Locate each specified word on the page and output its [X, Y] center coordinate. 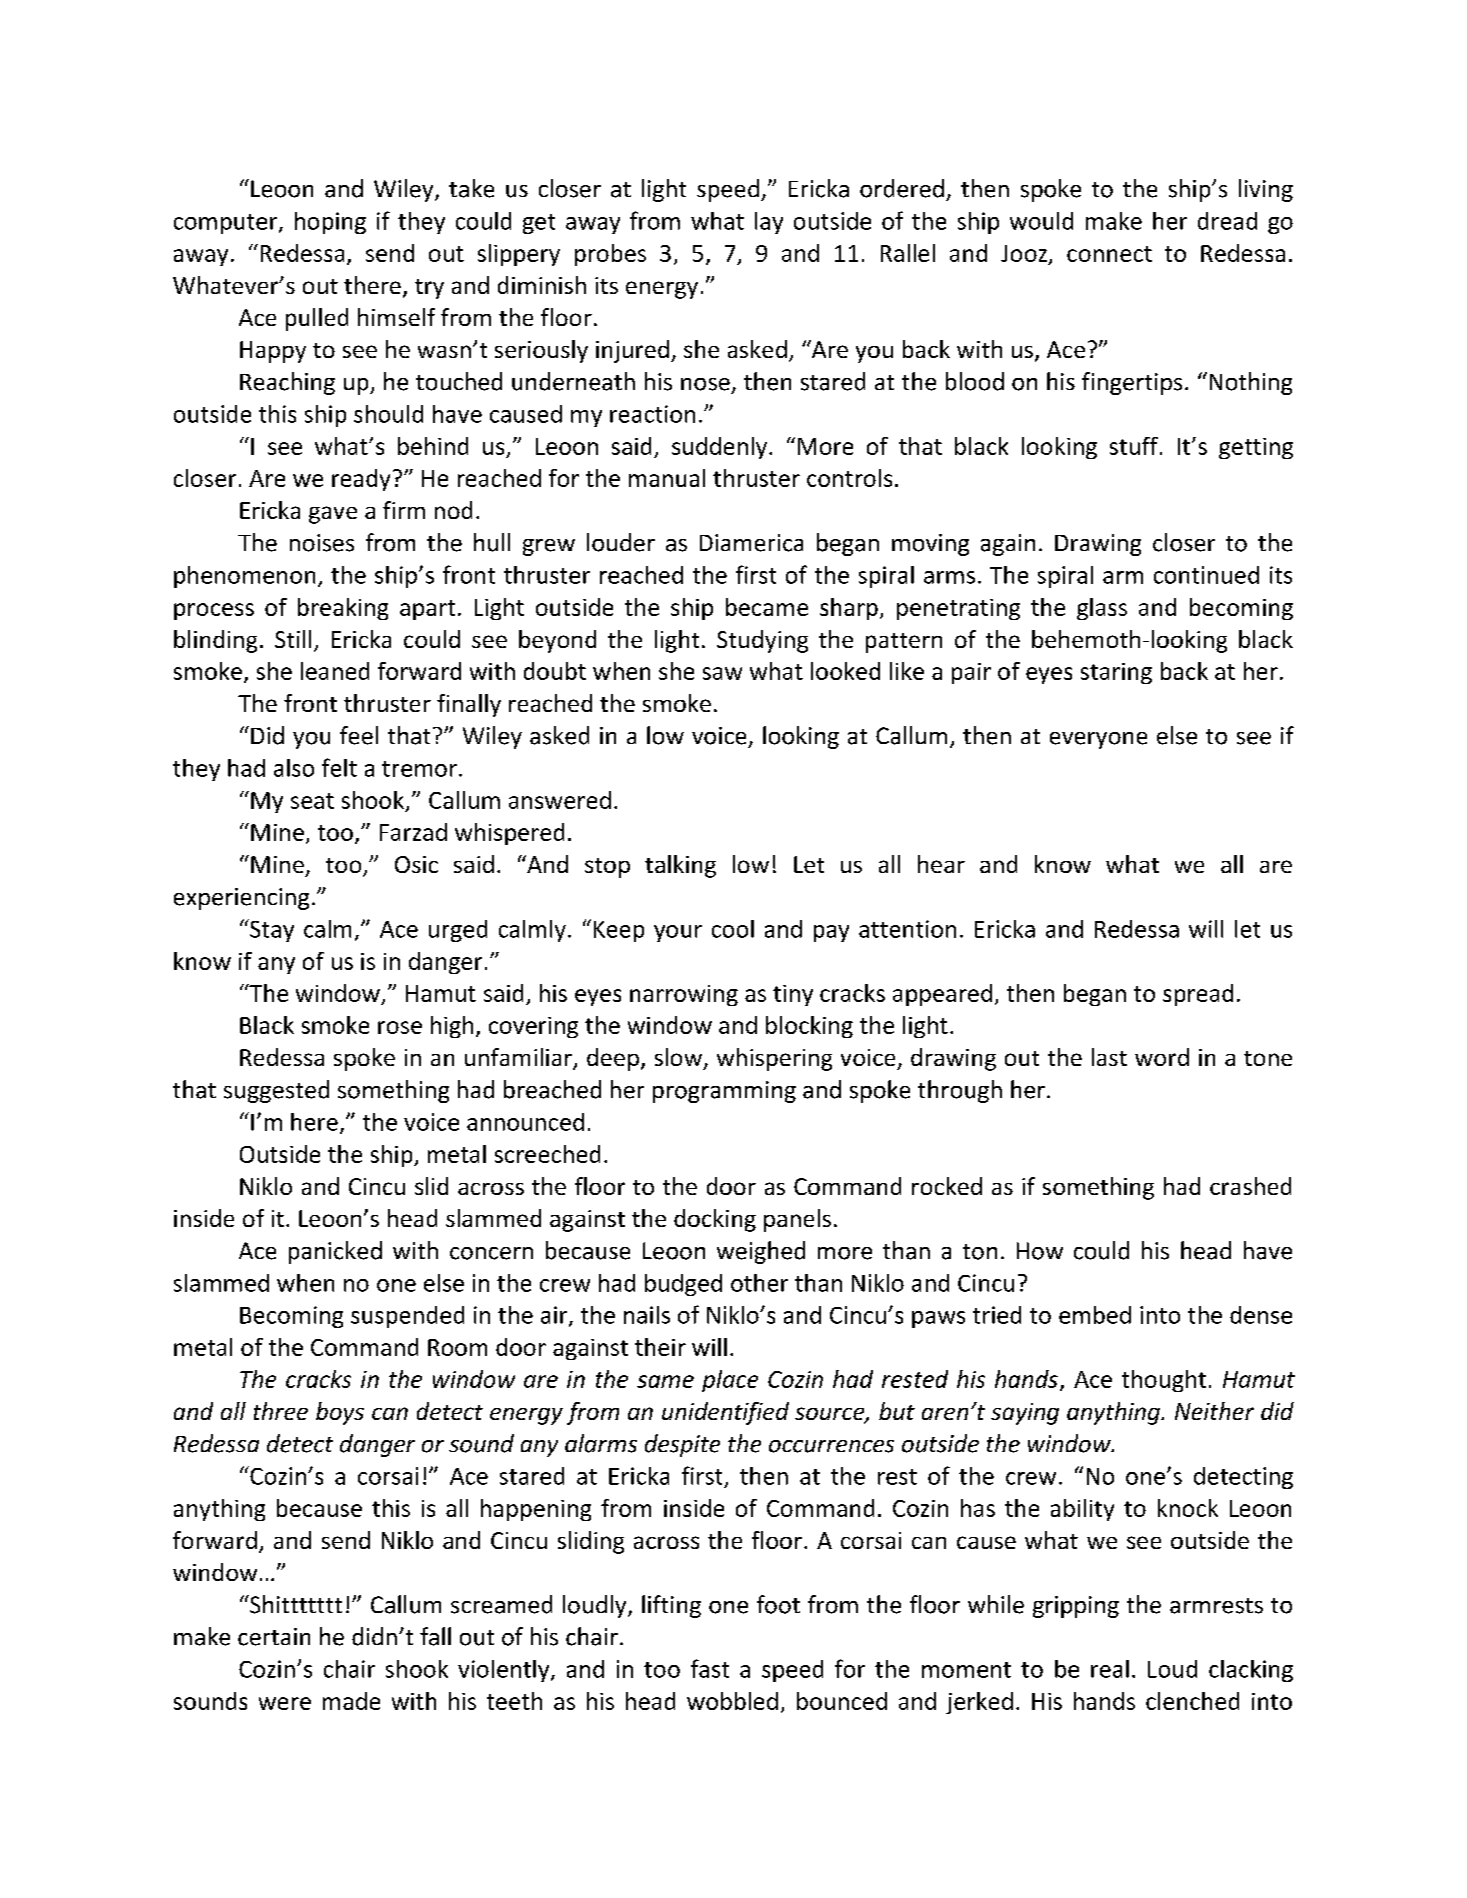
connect [1109, 254]
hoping [330, 223]
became [767, 607]
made [351, 1701]
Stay [271, 930]
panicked [335, 1252]
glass [1102, 609]
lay [769, 223]
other [759, 1283]
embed [1095, 1315]
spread [1198, 995]
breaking [343, 609]
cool [733, 929]
